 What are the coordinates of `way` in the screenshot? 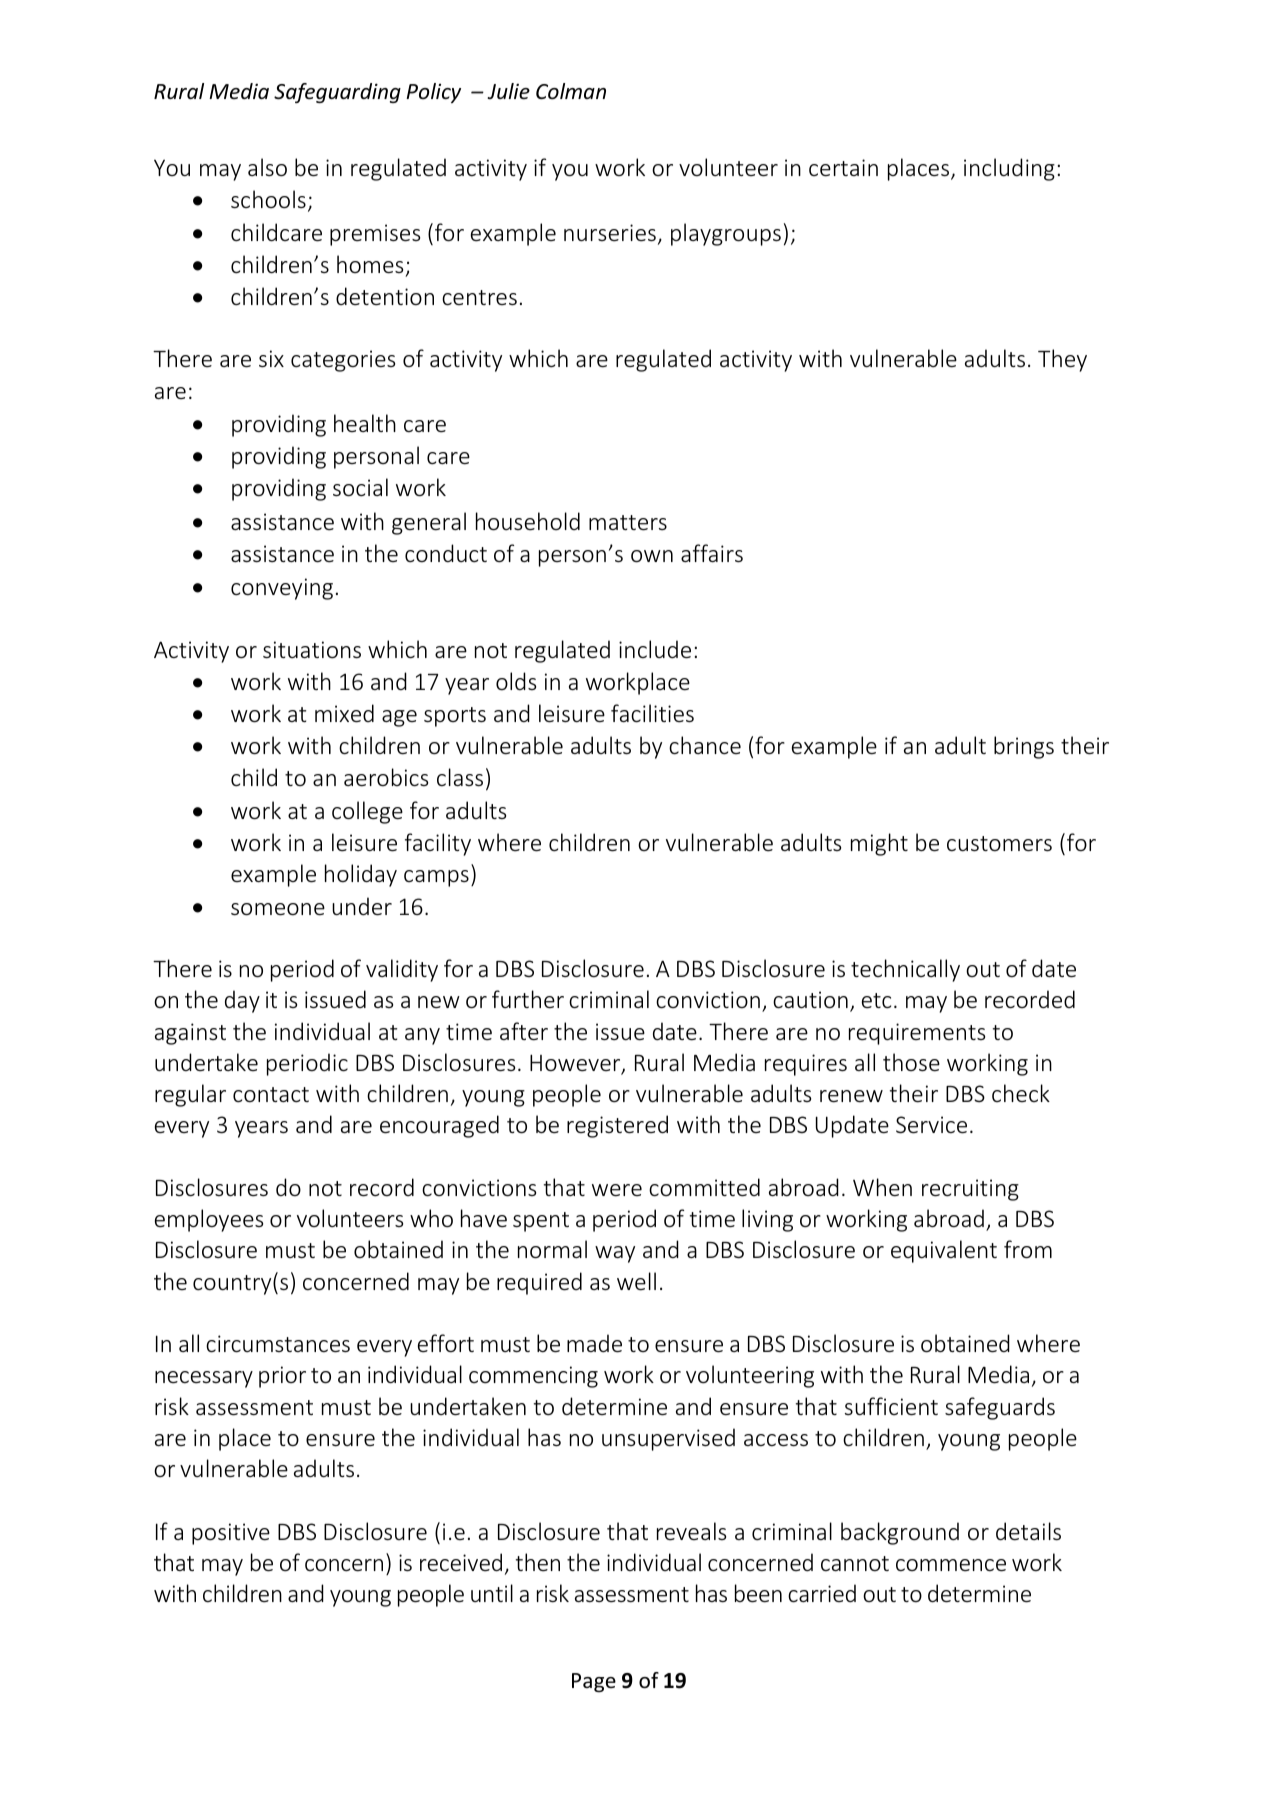 It's located at (615, 1254).
